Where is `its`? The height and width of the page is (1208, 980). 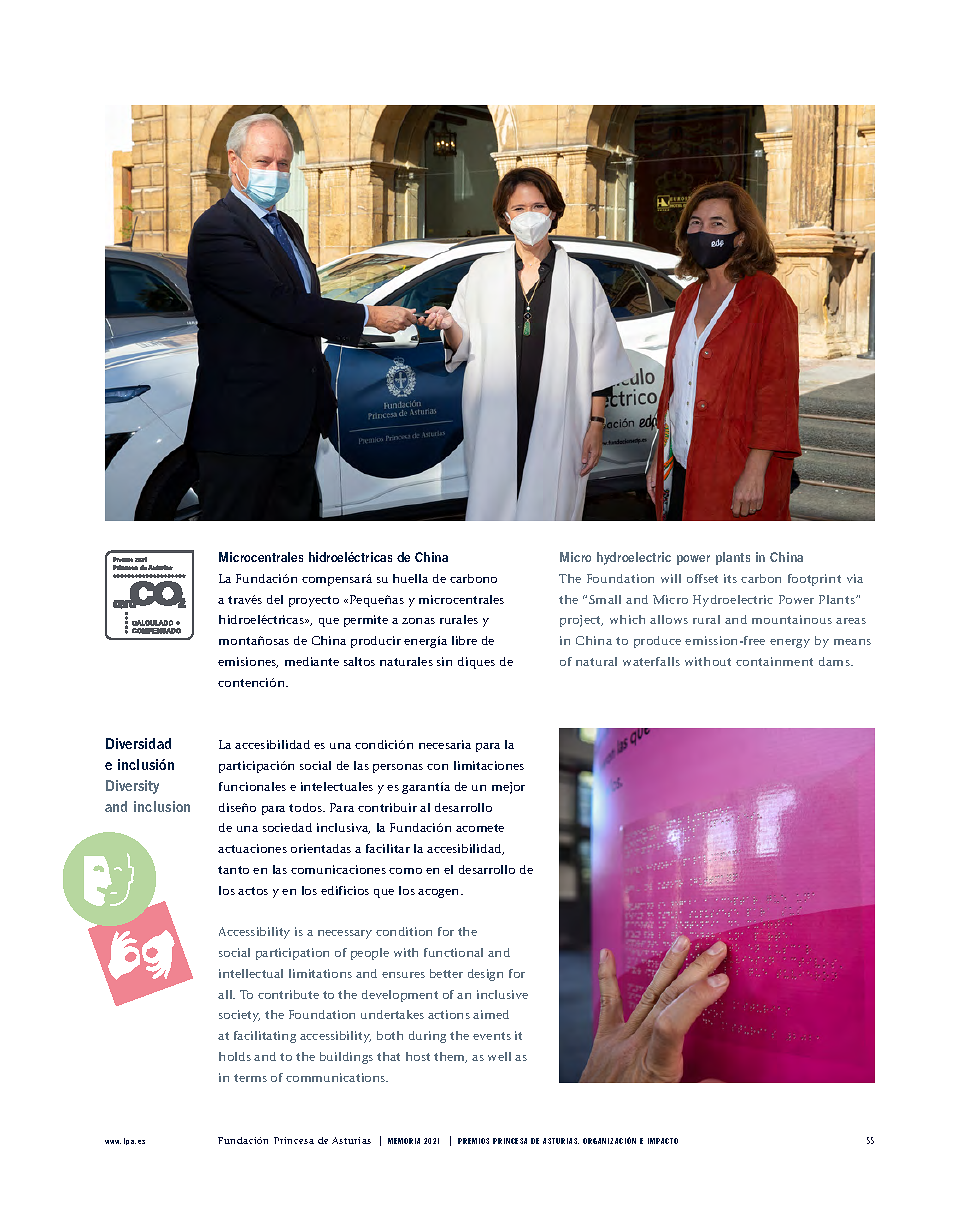 its is located at coordinates (730, 578).
